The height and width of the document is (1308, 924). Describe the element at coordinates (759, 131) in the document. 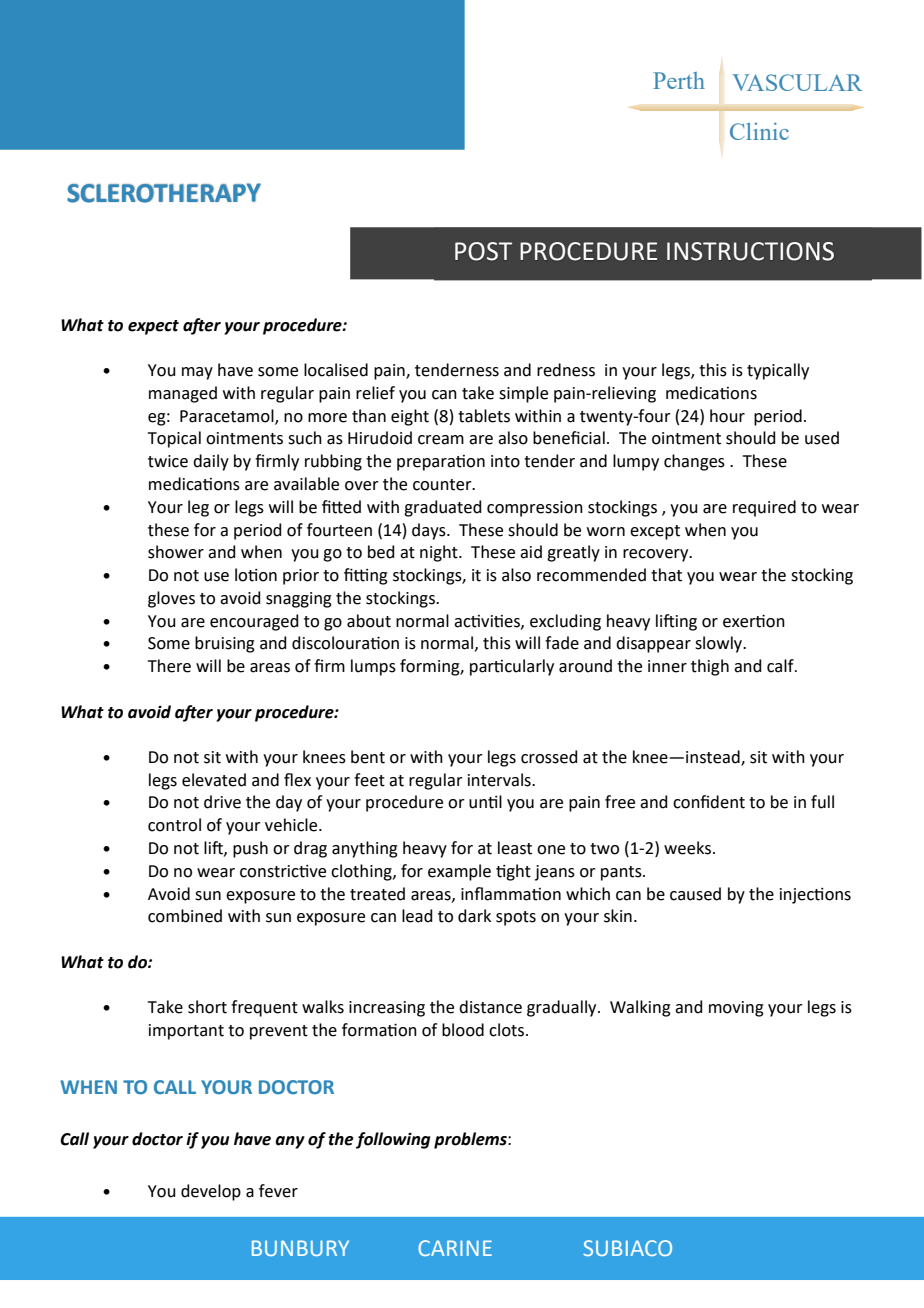

I see `Clinic` at that location.
